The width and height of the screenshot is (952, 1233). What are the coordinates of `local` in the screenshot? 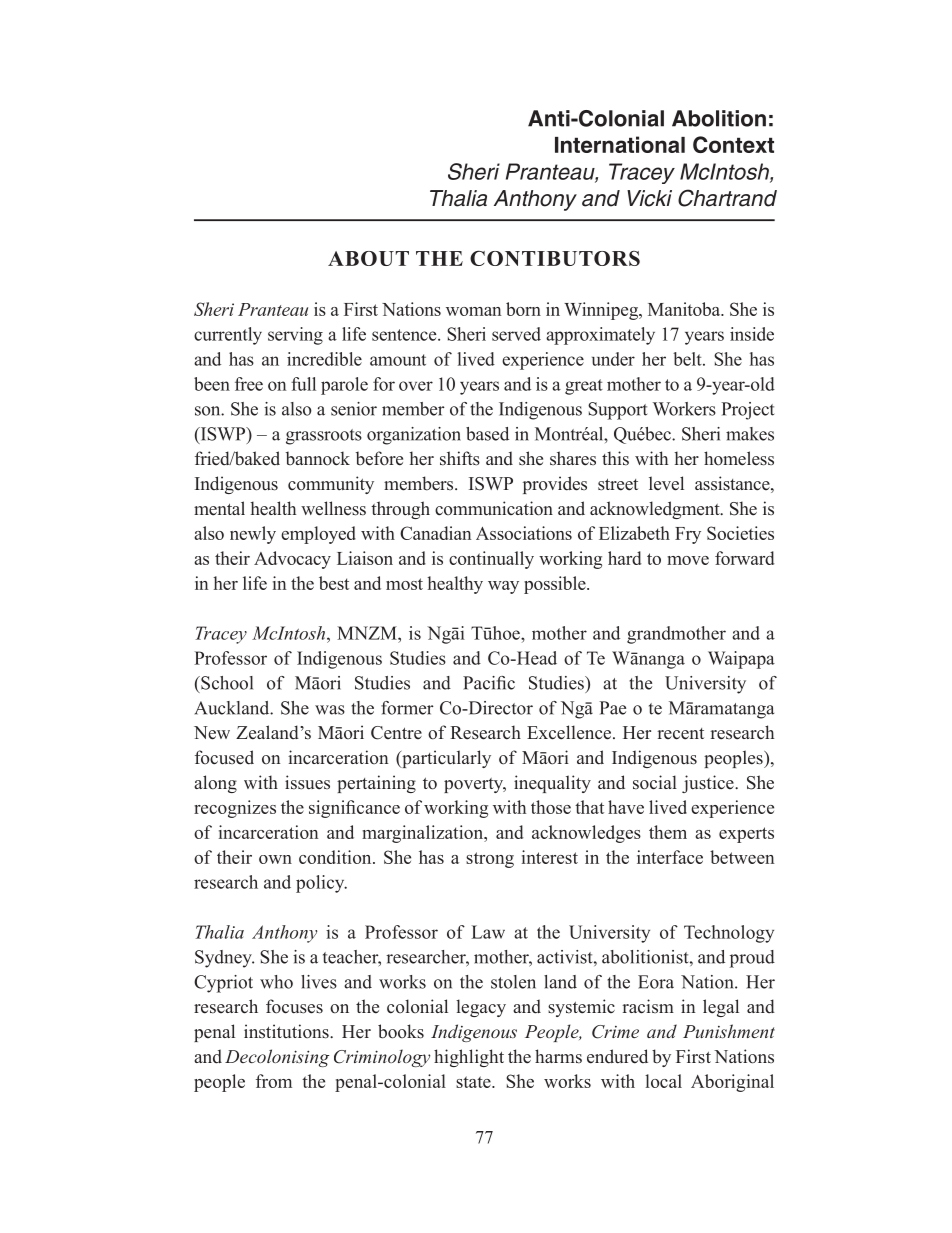 It's located at (663, 1081).
